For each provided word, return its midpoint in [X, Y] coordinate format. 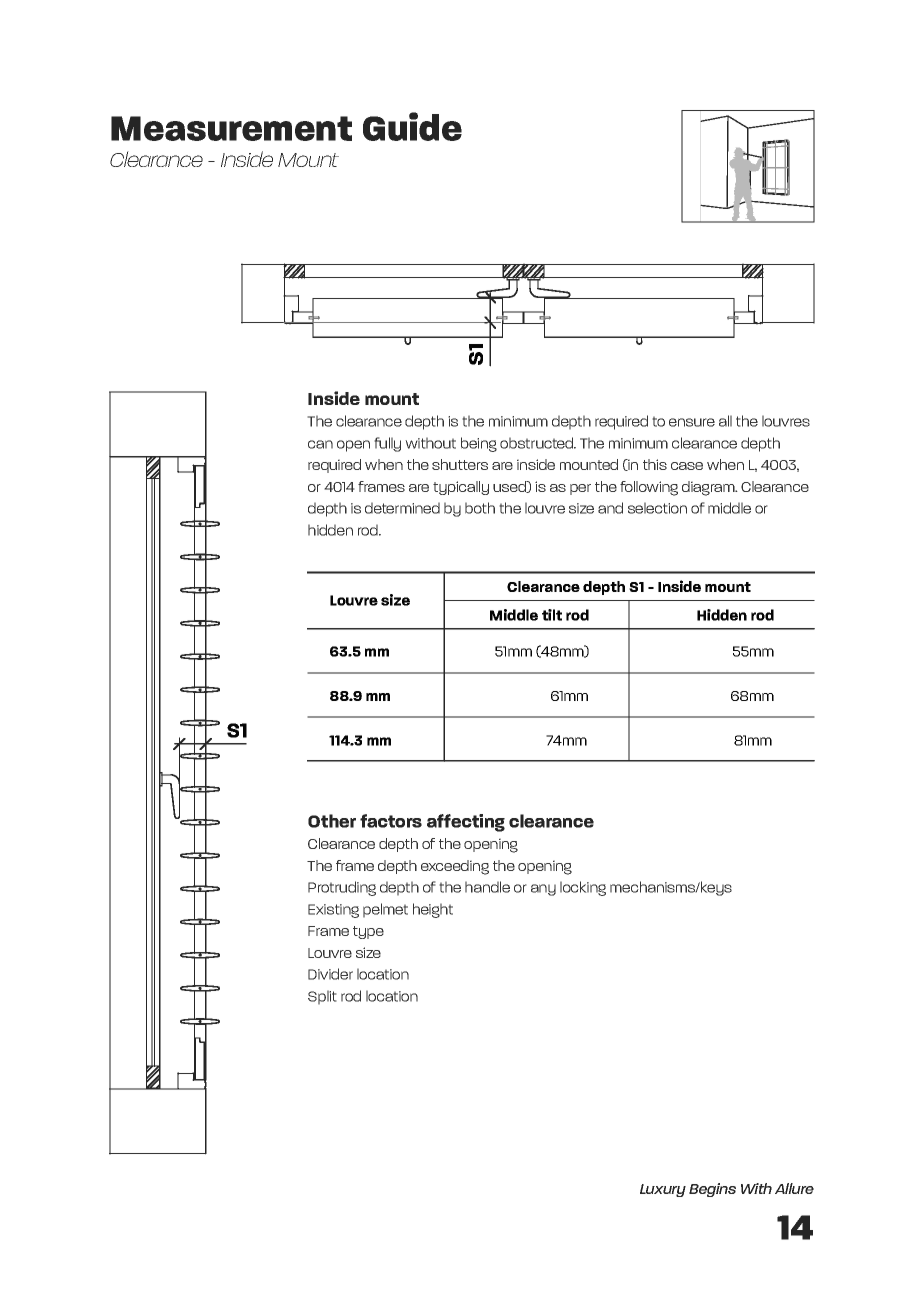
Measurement [231, 128]
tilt [552, 615]
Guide [412, 126]
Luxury [663, 1190]
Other [332, 821]
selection [657, 508]
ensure [692, 422]
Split [322, 997]
